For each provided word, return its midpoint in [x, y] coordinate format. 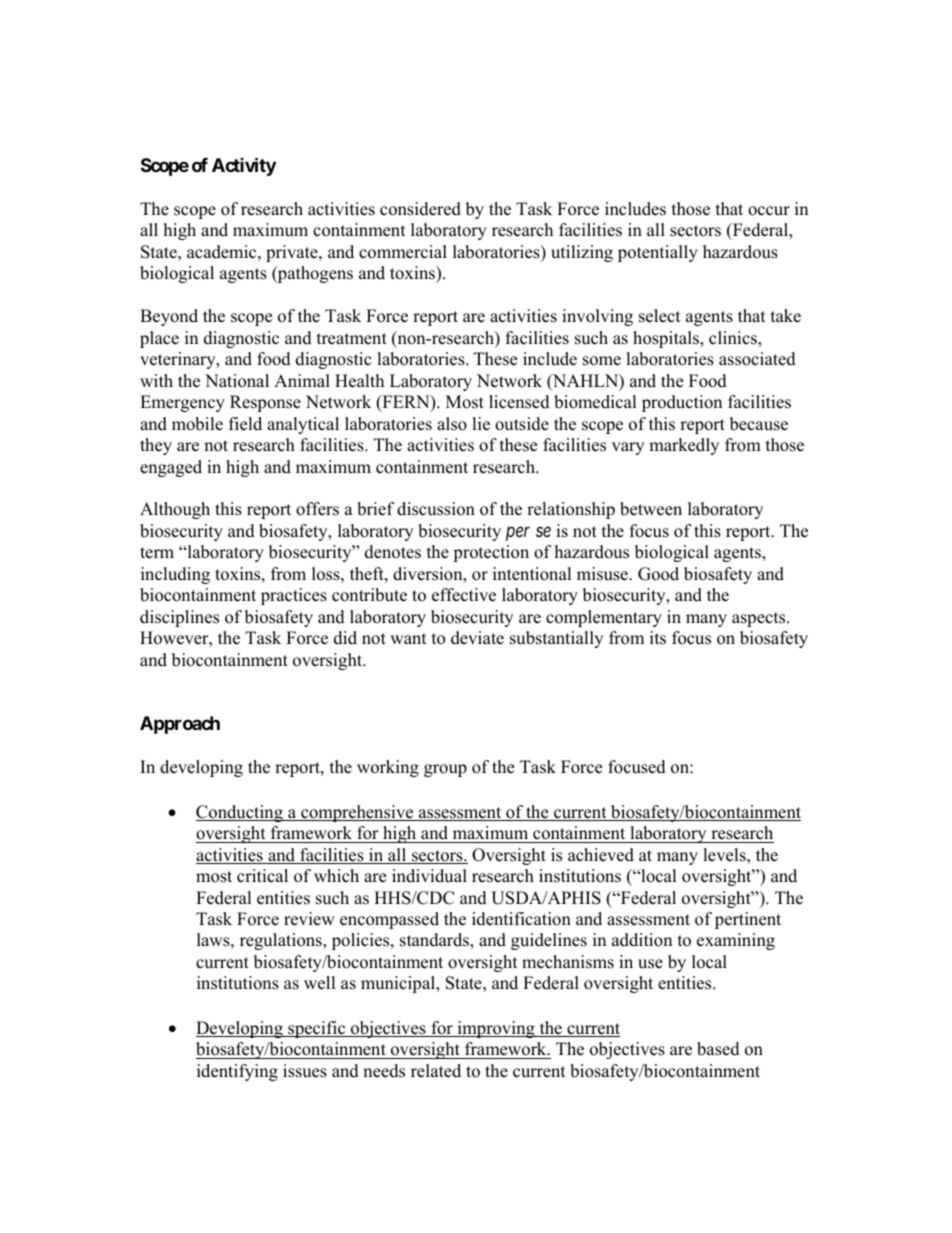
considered [420, 209]
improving [496, 1029]
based [718, 1049]
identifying [237, 1072]
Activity [244, 166]
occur [769, 211]
